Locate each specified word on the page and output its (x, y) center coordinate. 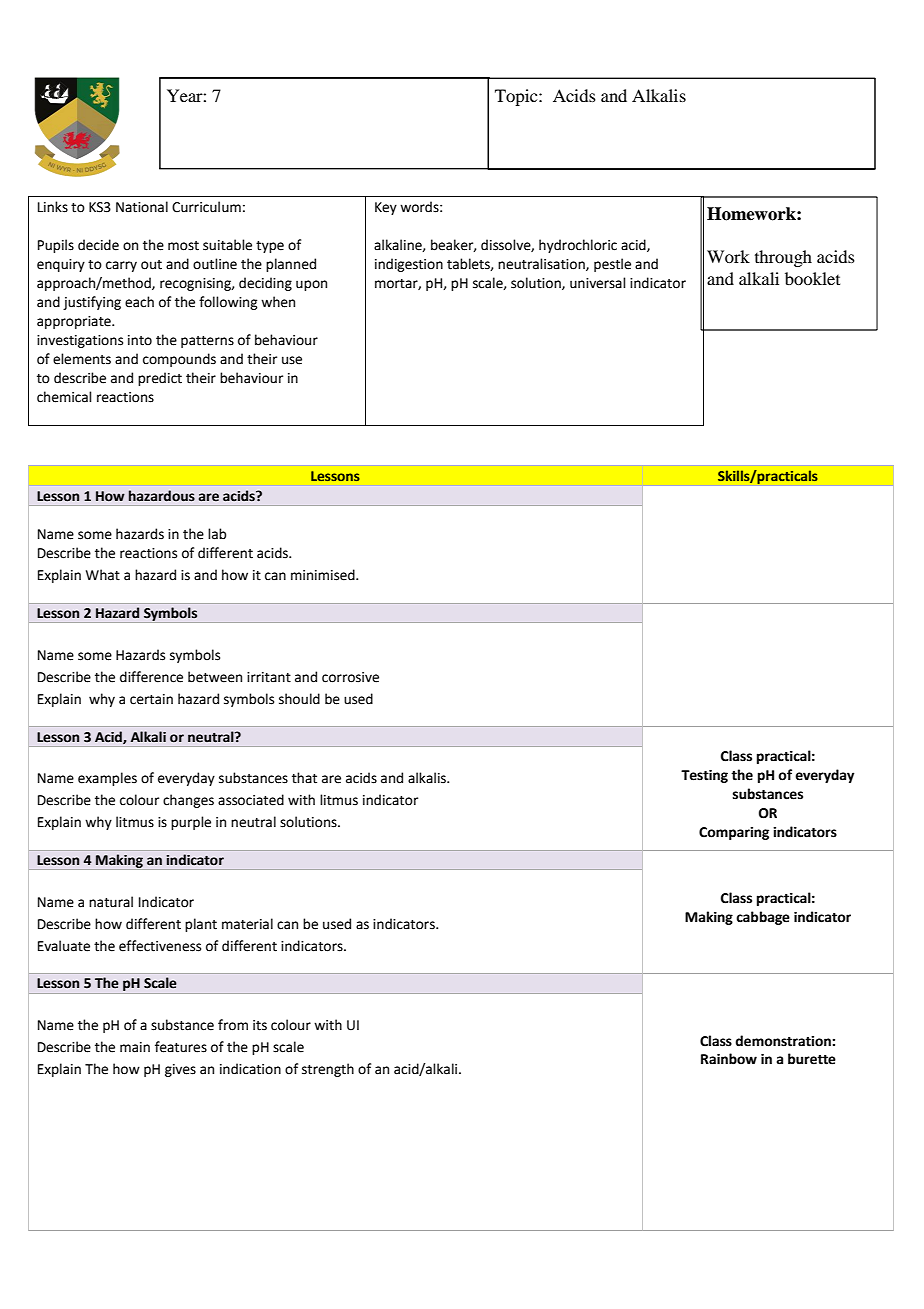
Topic (517, 97)
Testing (704, 776)
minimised (324, 575)
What (103, 575)
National (142, 207)
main (135, 1047)
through (783, 258)
